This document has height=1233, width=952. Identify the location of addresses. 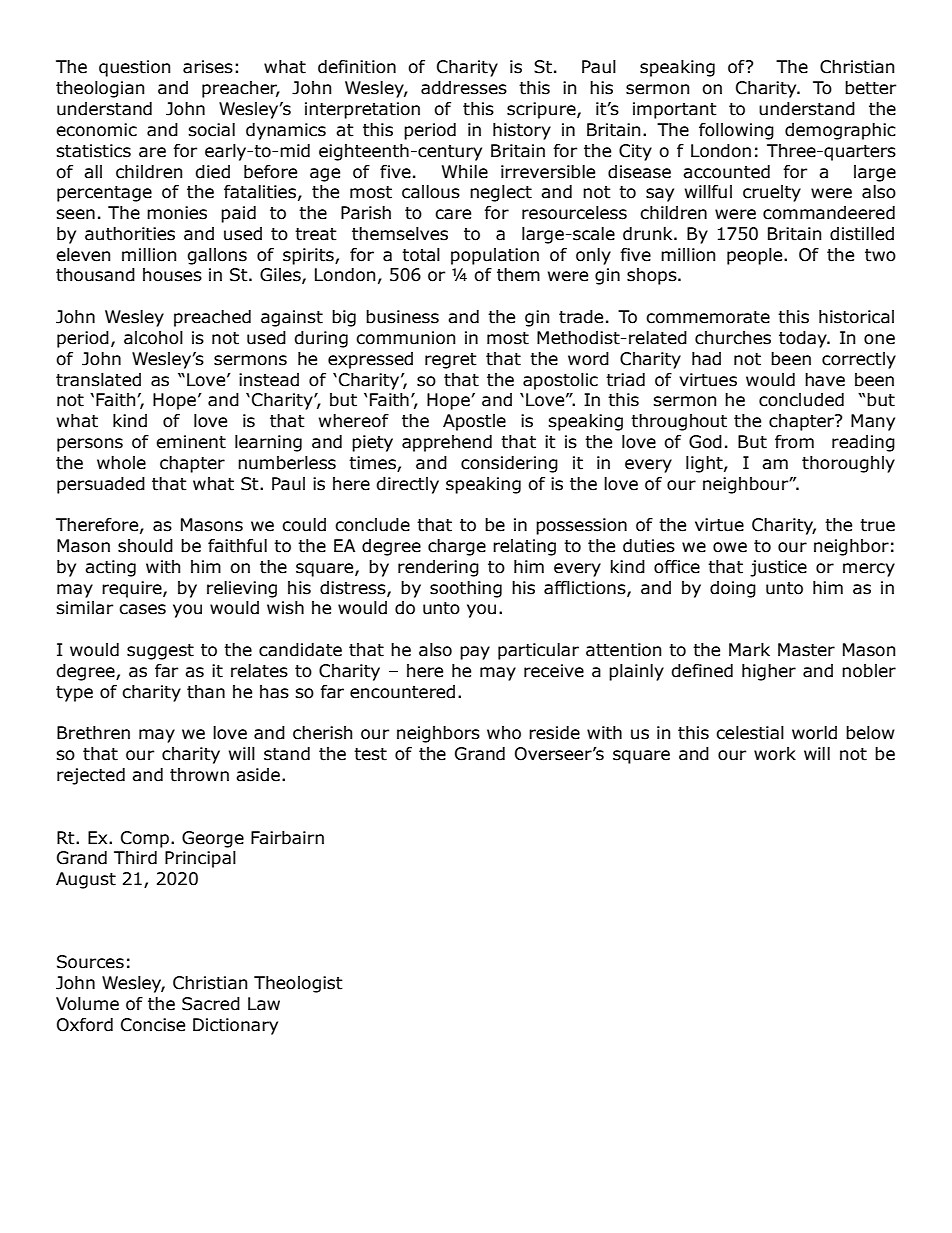
(464, 88).
